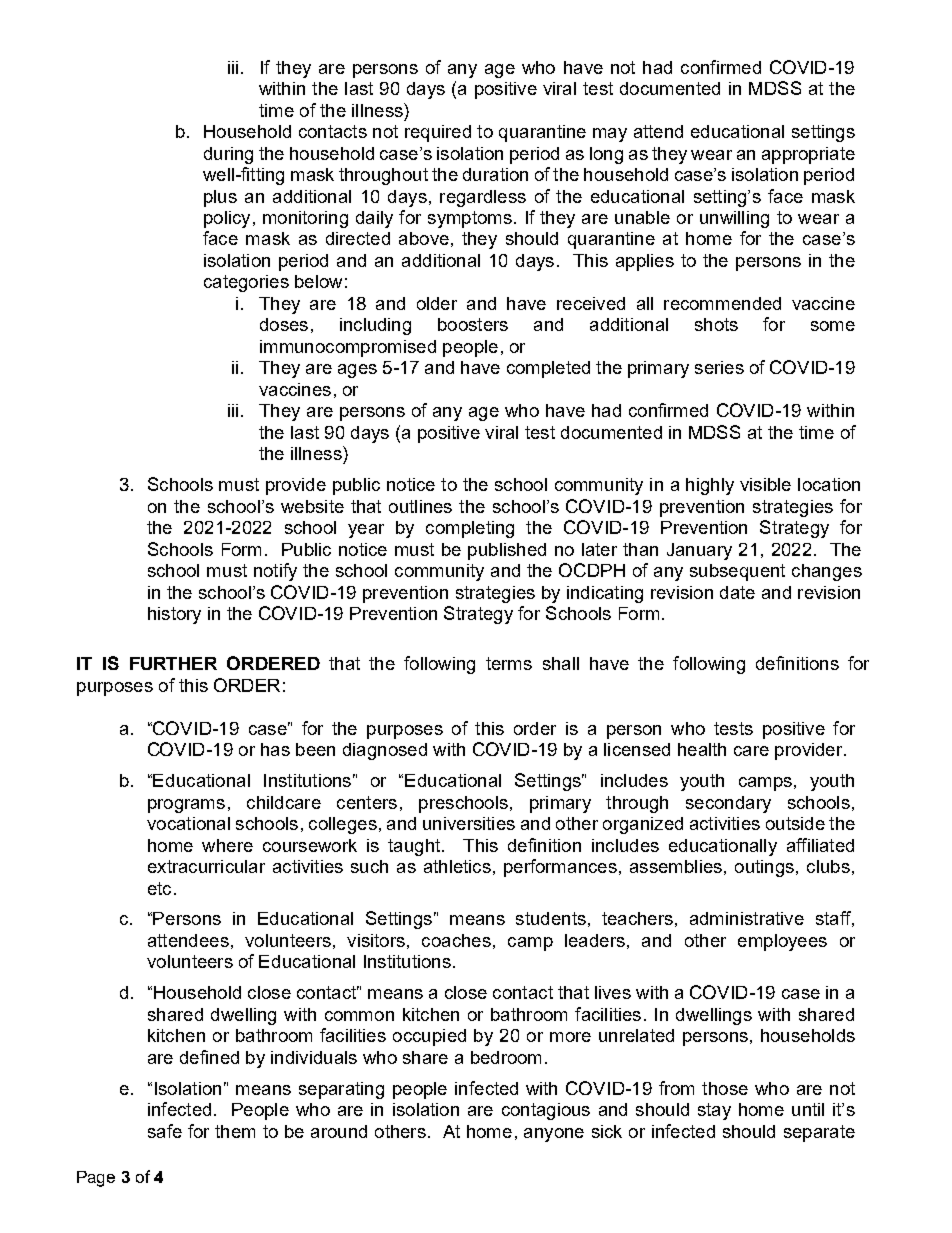  Describe the element at coordinates (165, 1131) in the document. I see `safe` at that location.
